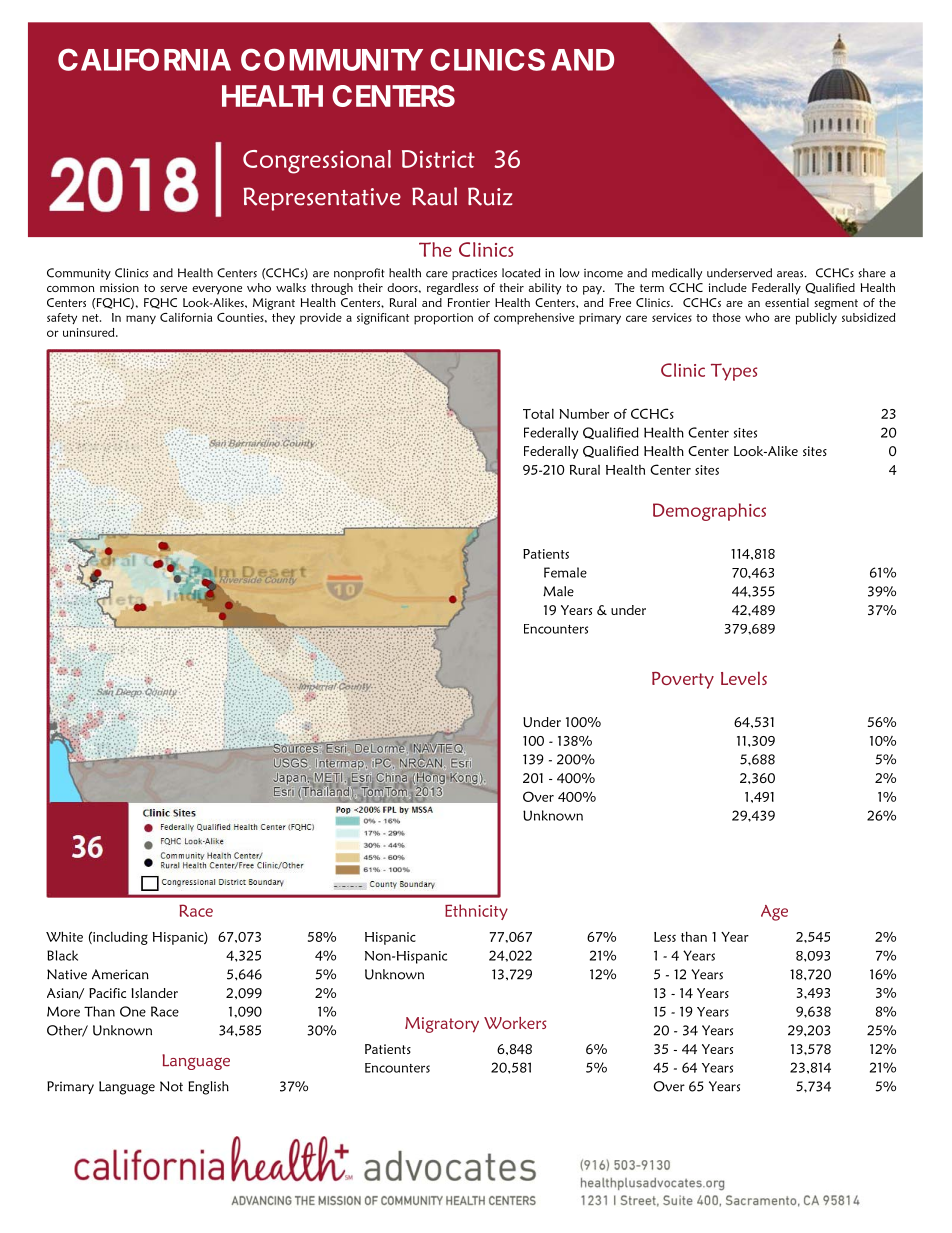 The height and width of the image is (1233, 952). What do you see at coordinates (872, 273) in the image?
I see `share` at bounding box center [872, 273].
